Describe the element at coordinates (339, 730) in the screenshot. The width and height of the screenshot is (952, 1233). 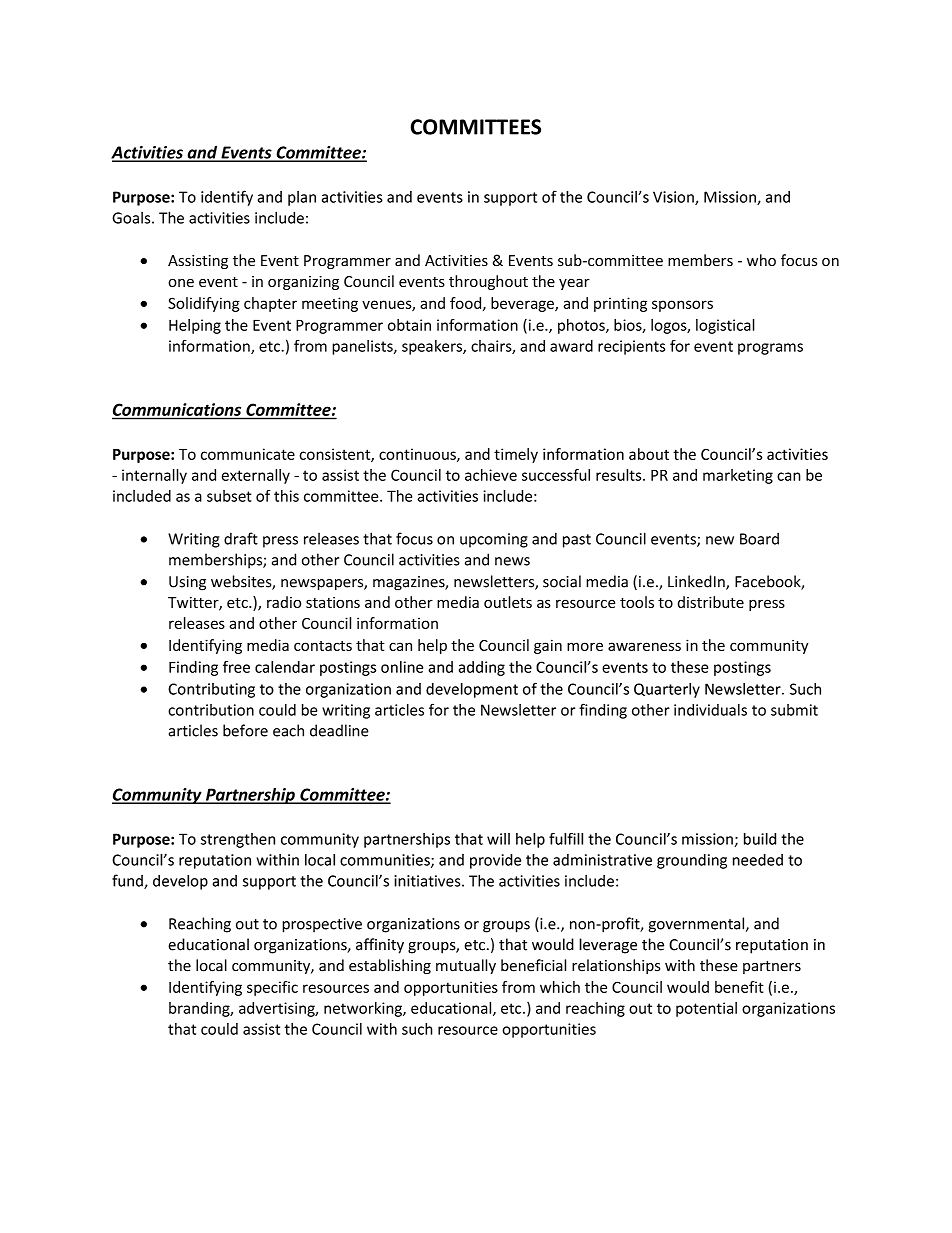
I see `deadline` at that location.
